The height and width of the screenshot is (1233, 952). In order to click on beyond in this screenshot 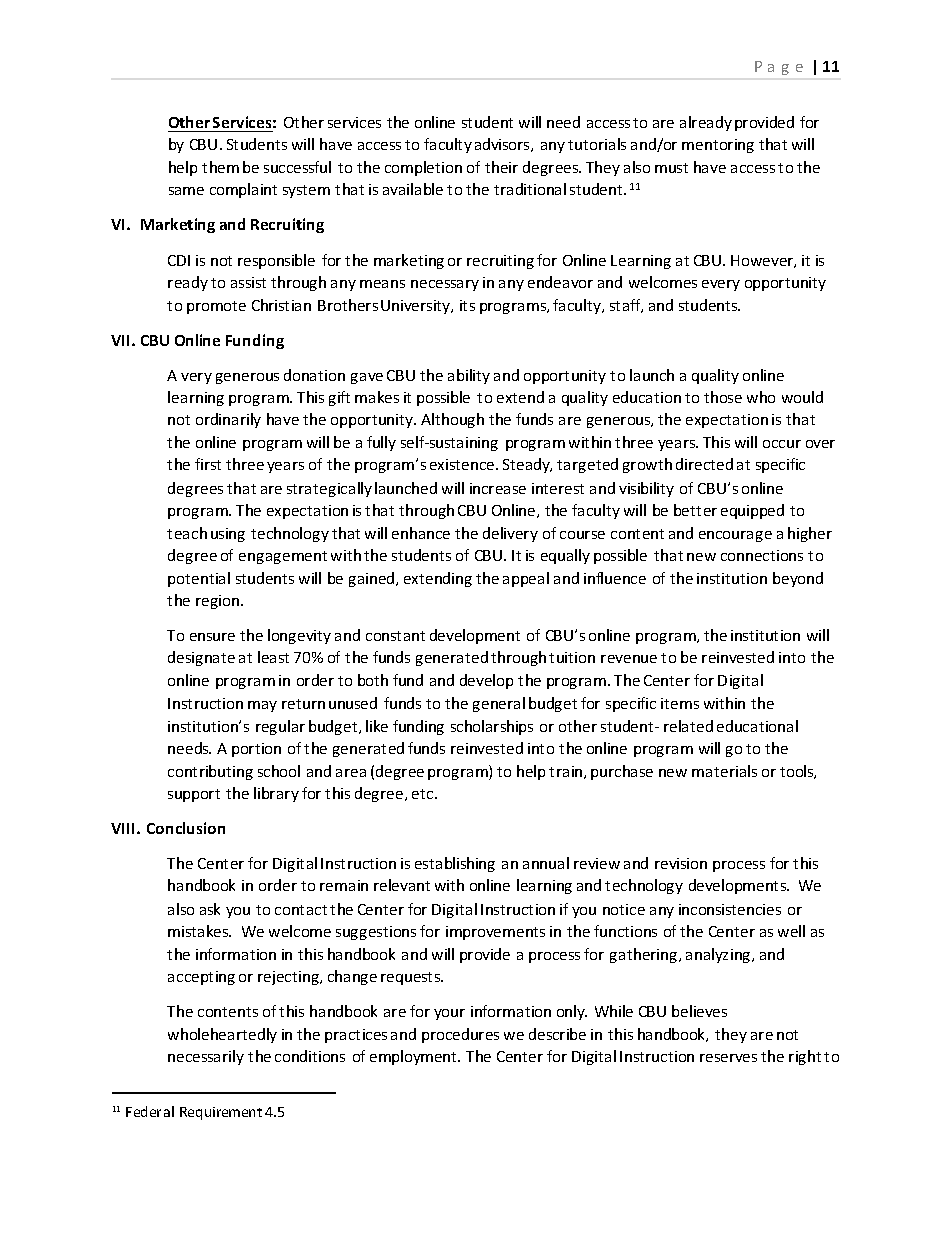, I will do `click(798, 579)`.
